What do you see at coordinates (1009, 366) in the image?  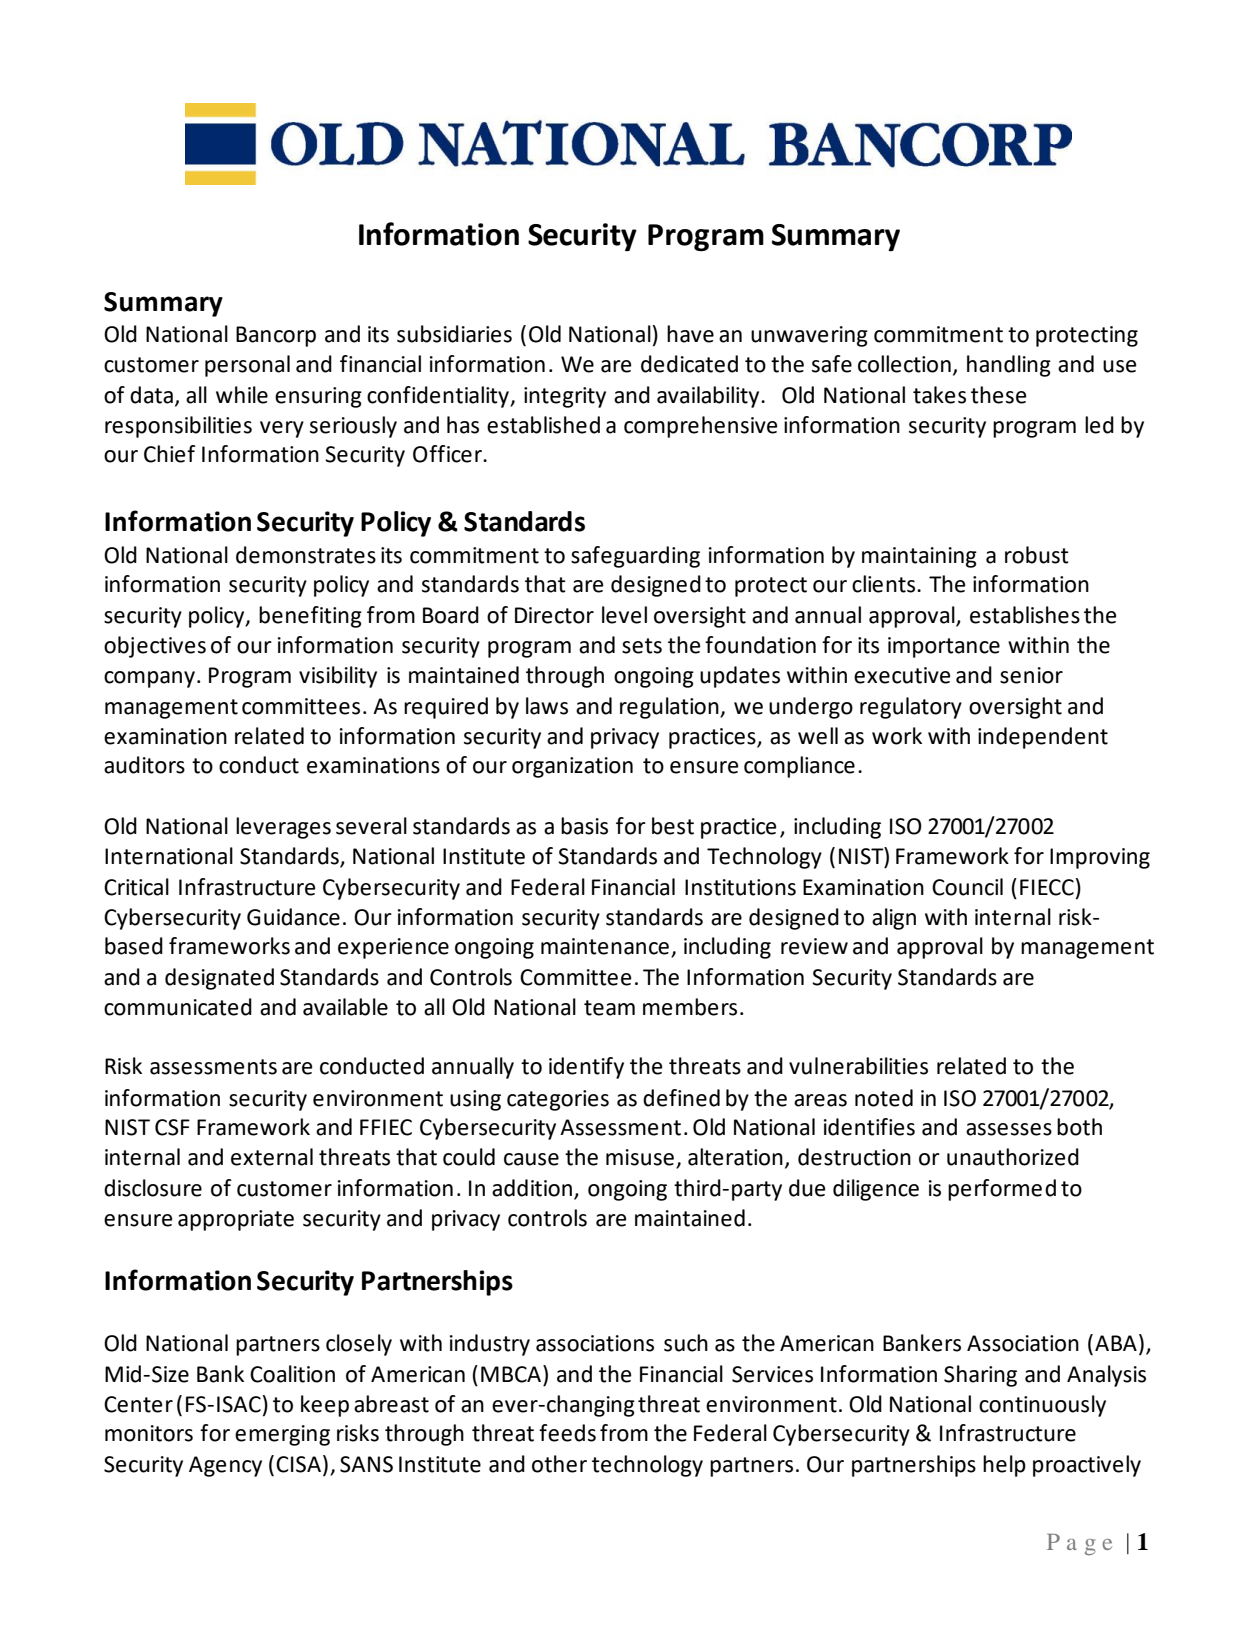 I see `handling` at bounding box center [1009, 366].
